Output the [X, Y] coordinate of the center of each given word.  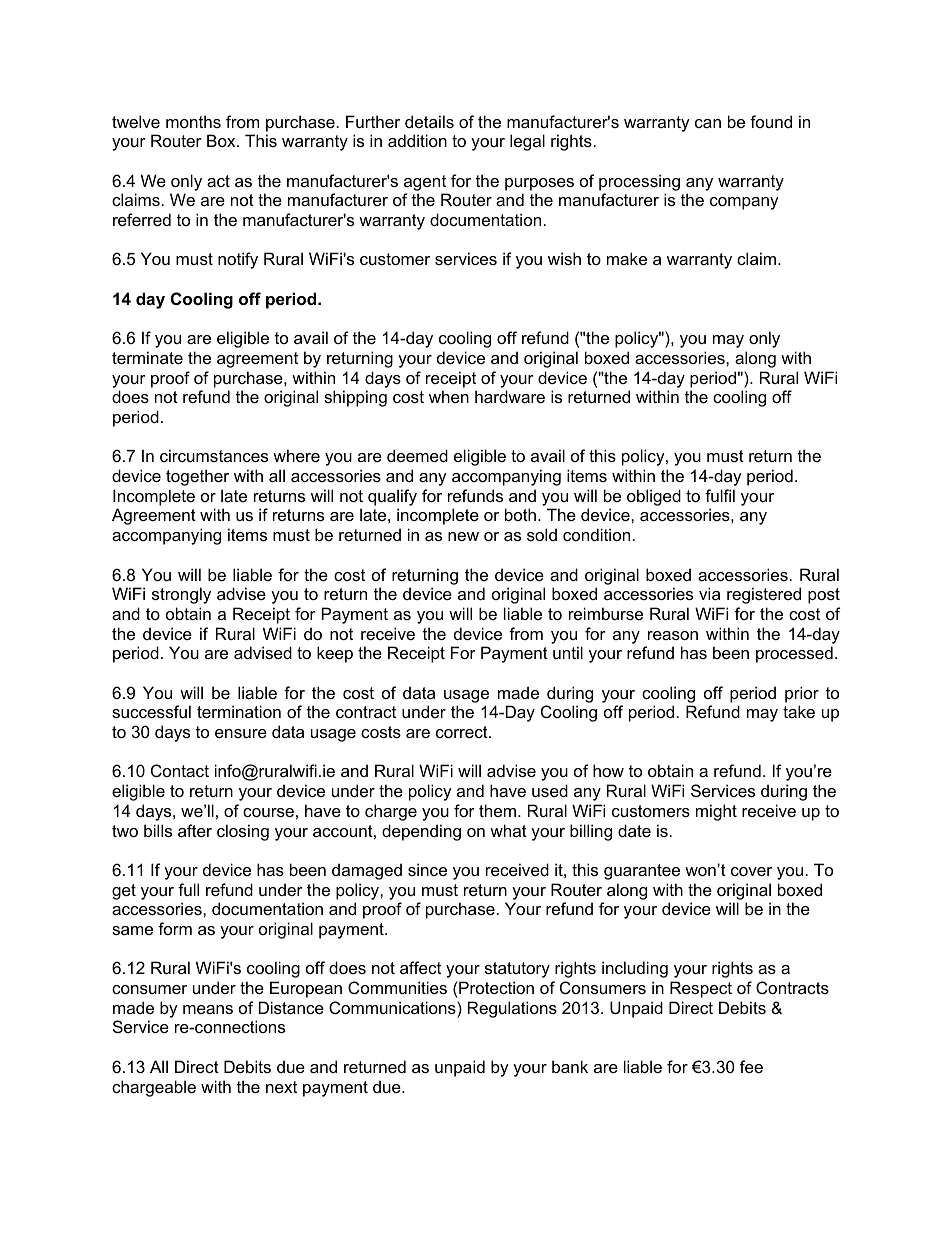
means [208, 1009]
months [193, 121]
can [708, 123]
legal [527, 142]
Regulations [512, 1009]
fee [751, 1066]
